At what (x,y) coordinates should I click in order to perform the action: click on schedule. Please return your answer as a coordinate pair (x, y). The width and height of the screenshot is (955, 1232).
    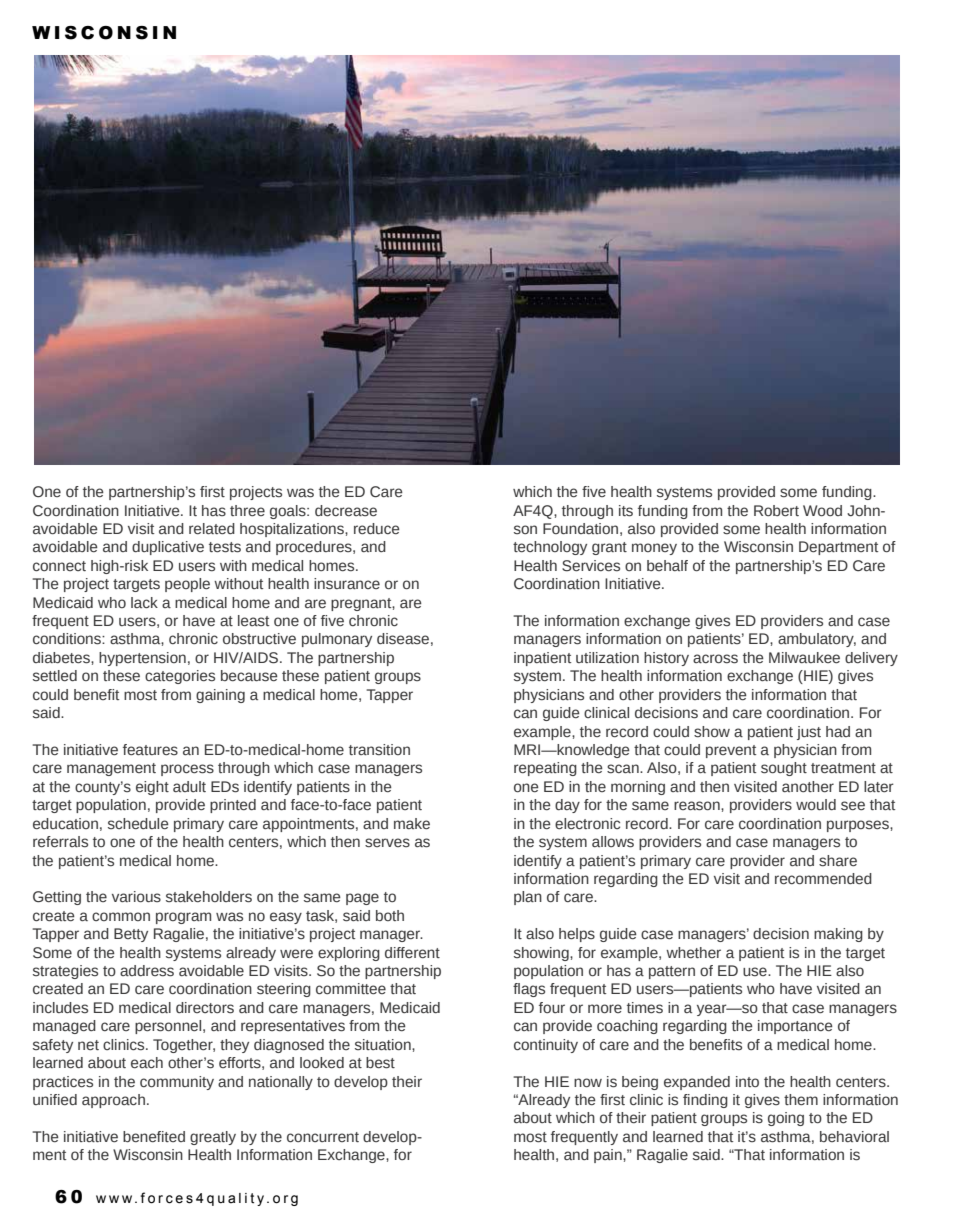
    Looking at the image, I should click on (138, 823).
